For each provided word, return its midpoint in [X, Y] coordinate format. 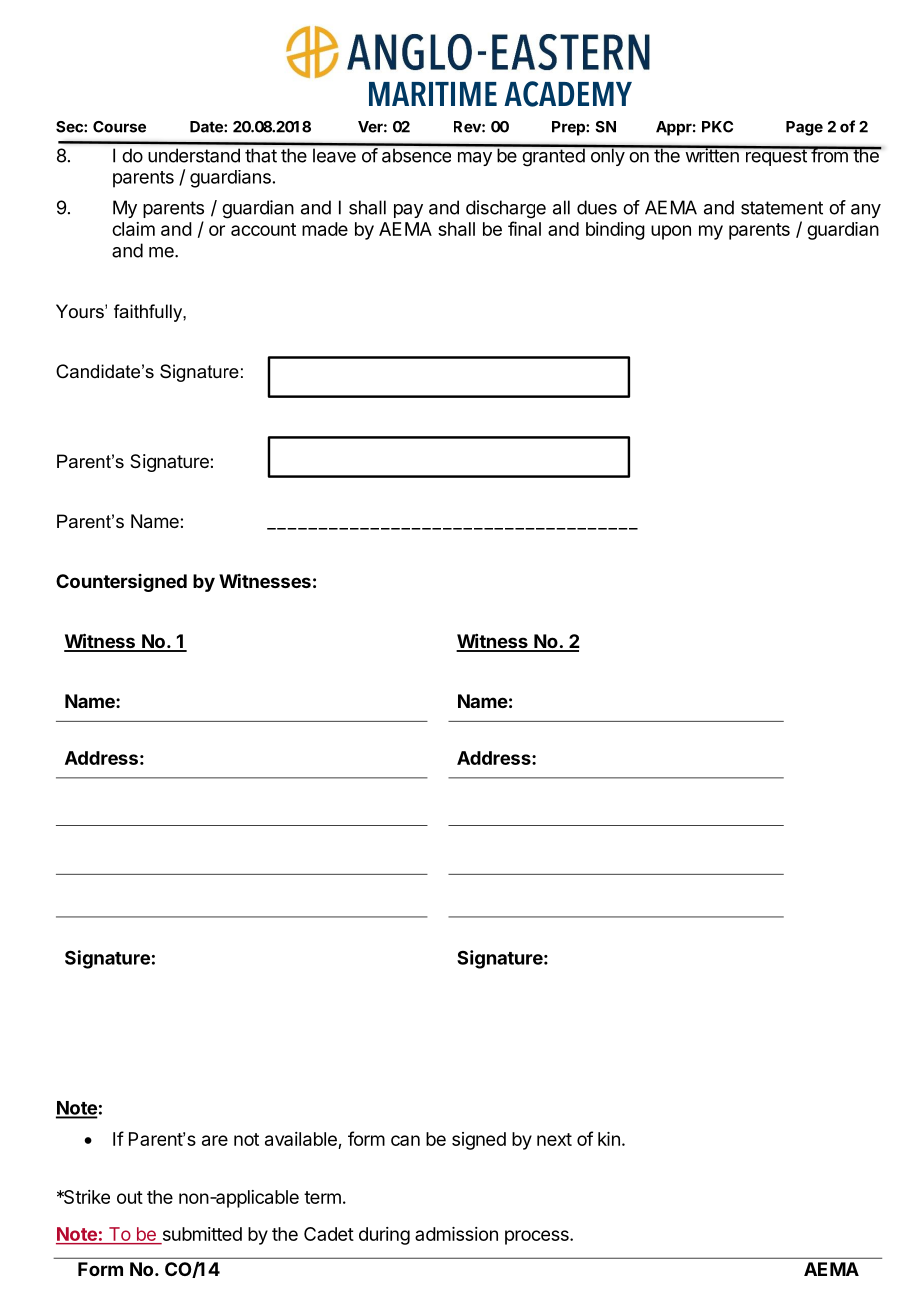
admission [456, 1234]
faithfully [149, 313]
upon [671, 232]
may [475, 159]
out [130, 1197]
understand [194, 155]
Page [804, 128]
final [524, 228]
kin [609, 1139]
